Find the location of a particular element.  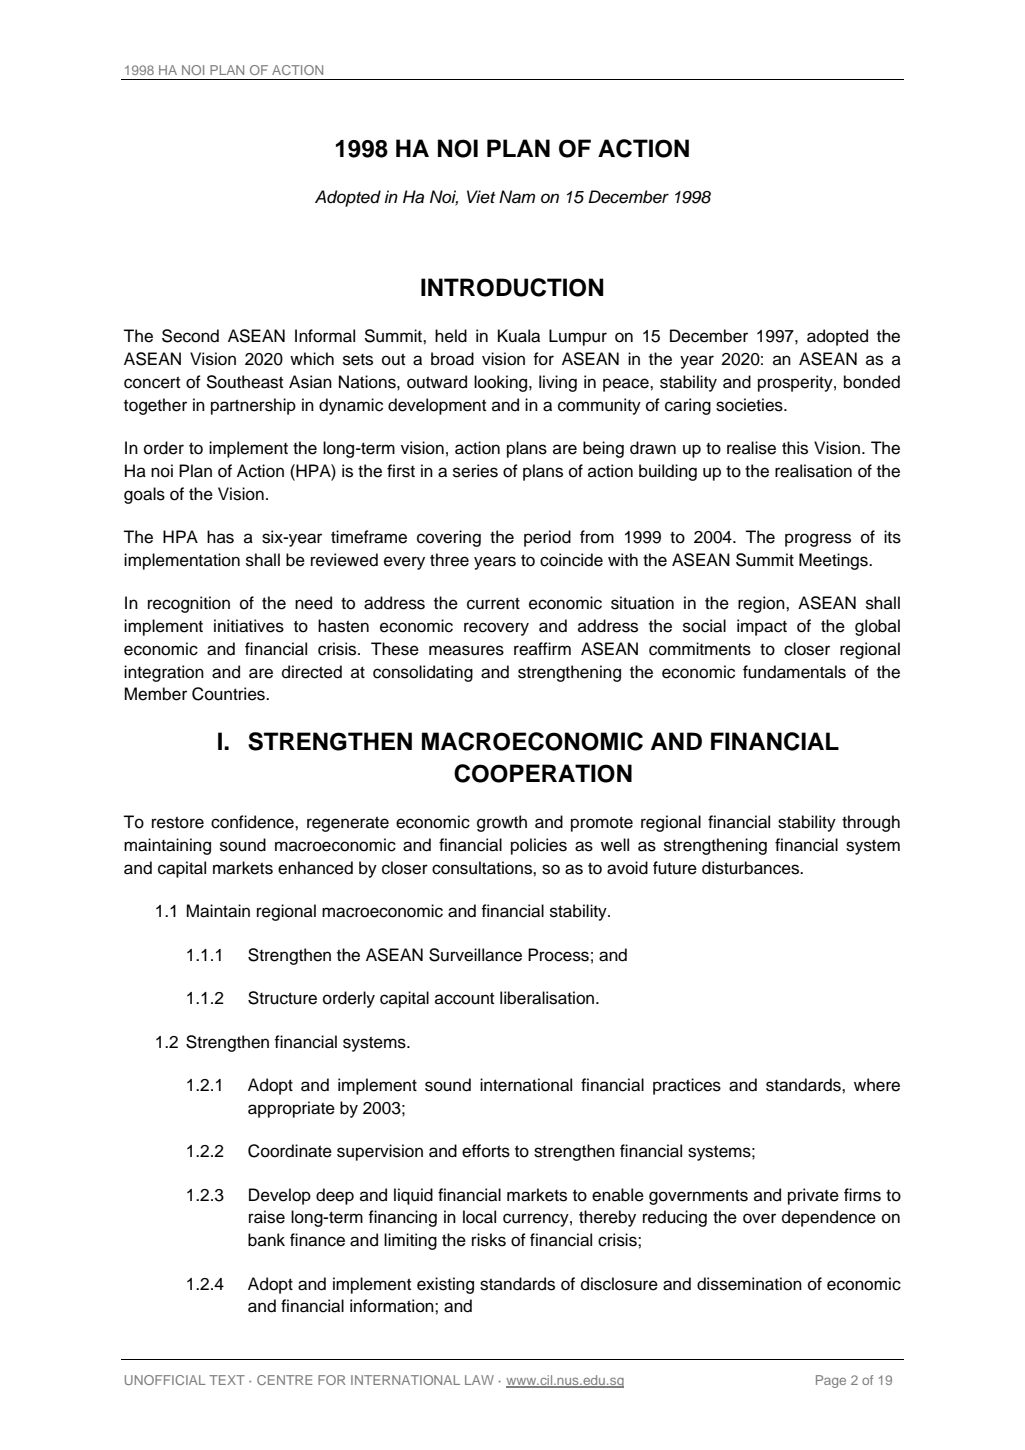

confidence is located at coordinates (253, 822).
